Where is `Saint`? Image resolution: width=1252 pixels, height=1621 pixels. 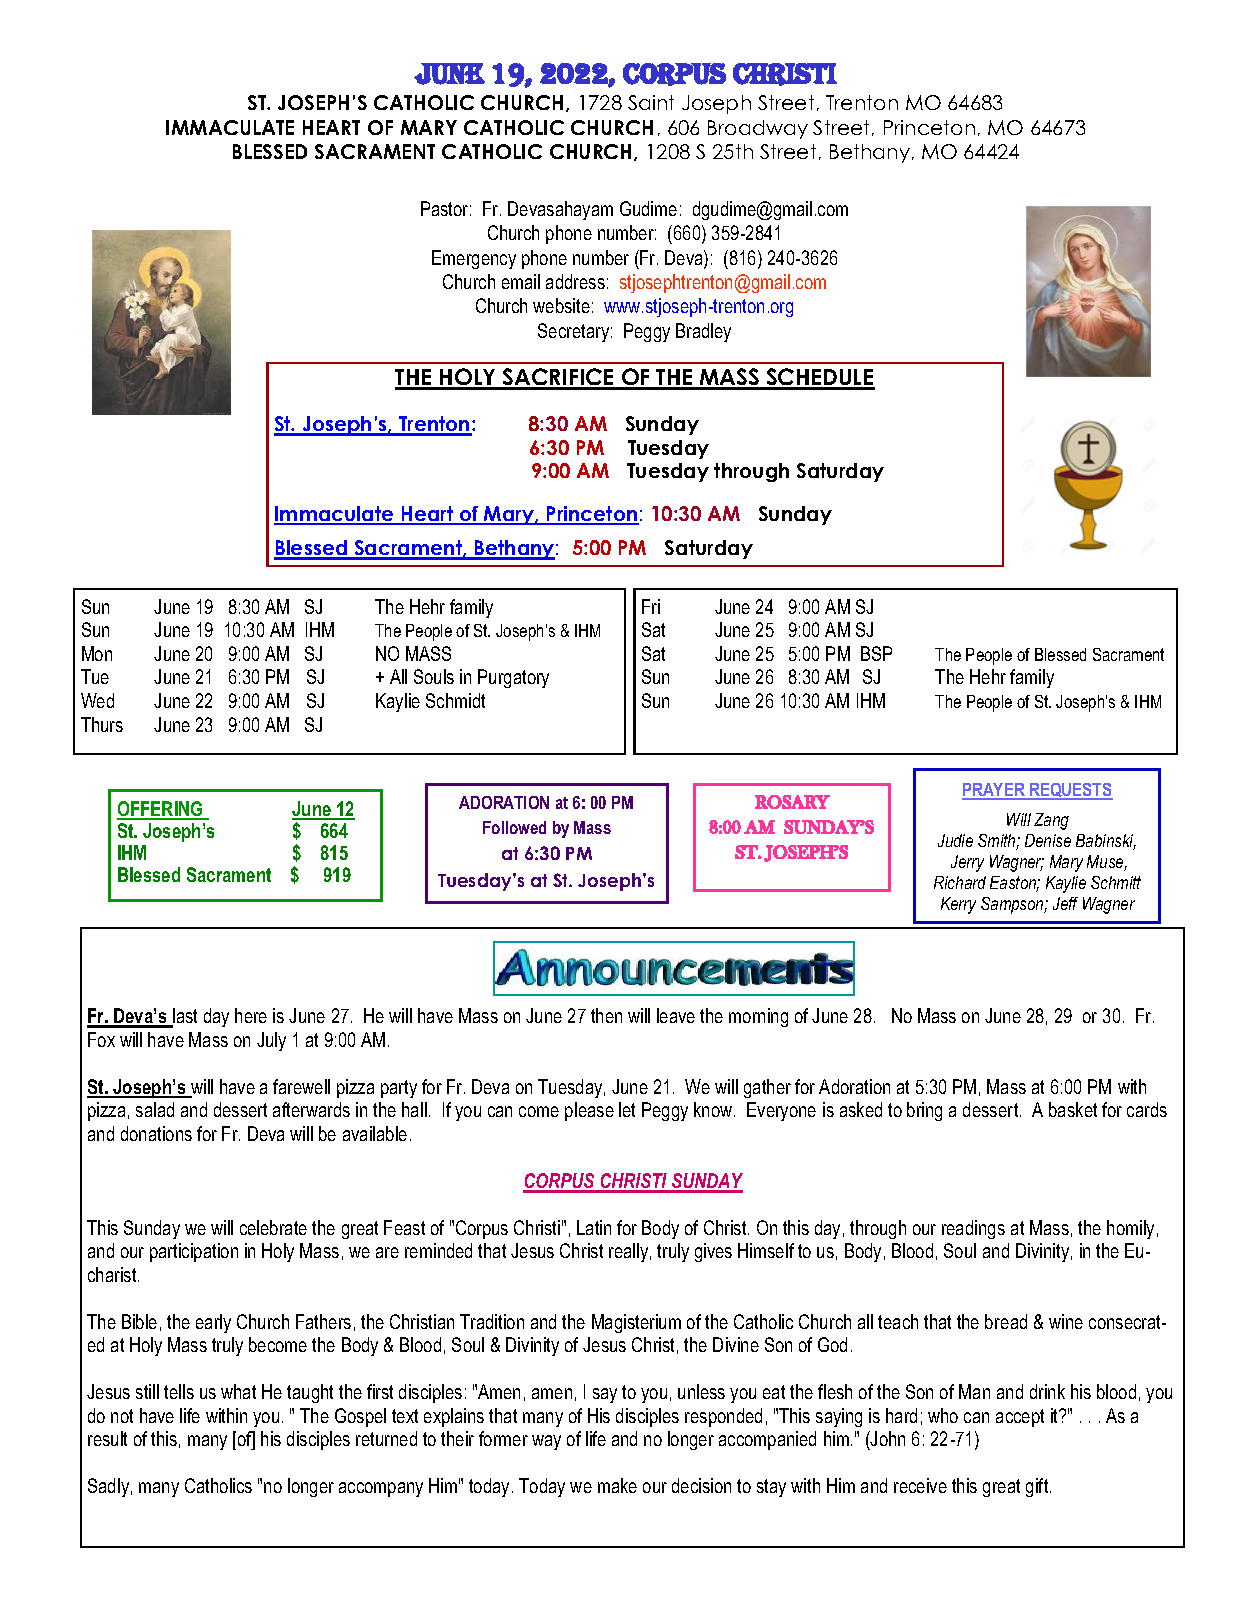 Saint is located at coordinates (651, 102).
